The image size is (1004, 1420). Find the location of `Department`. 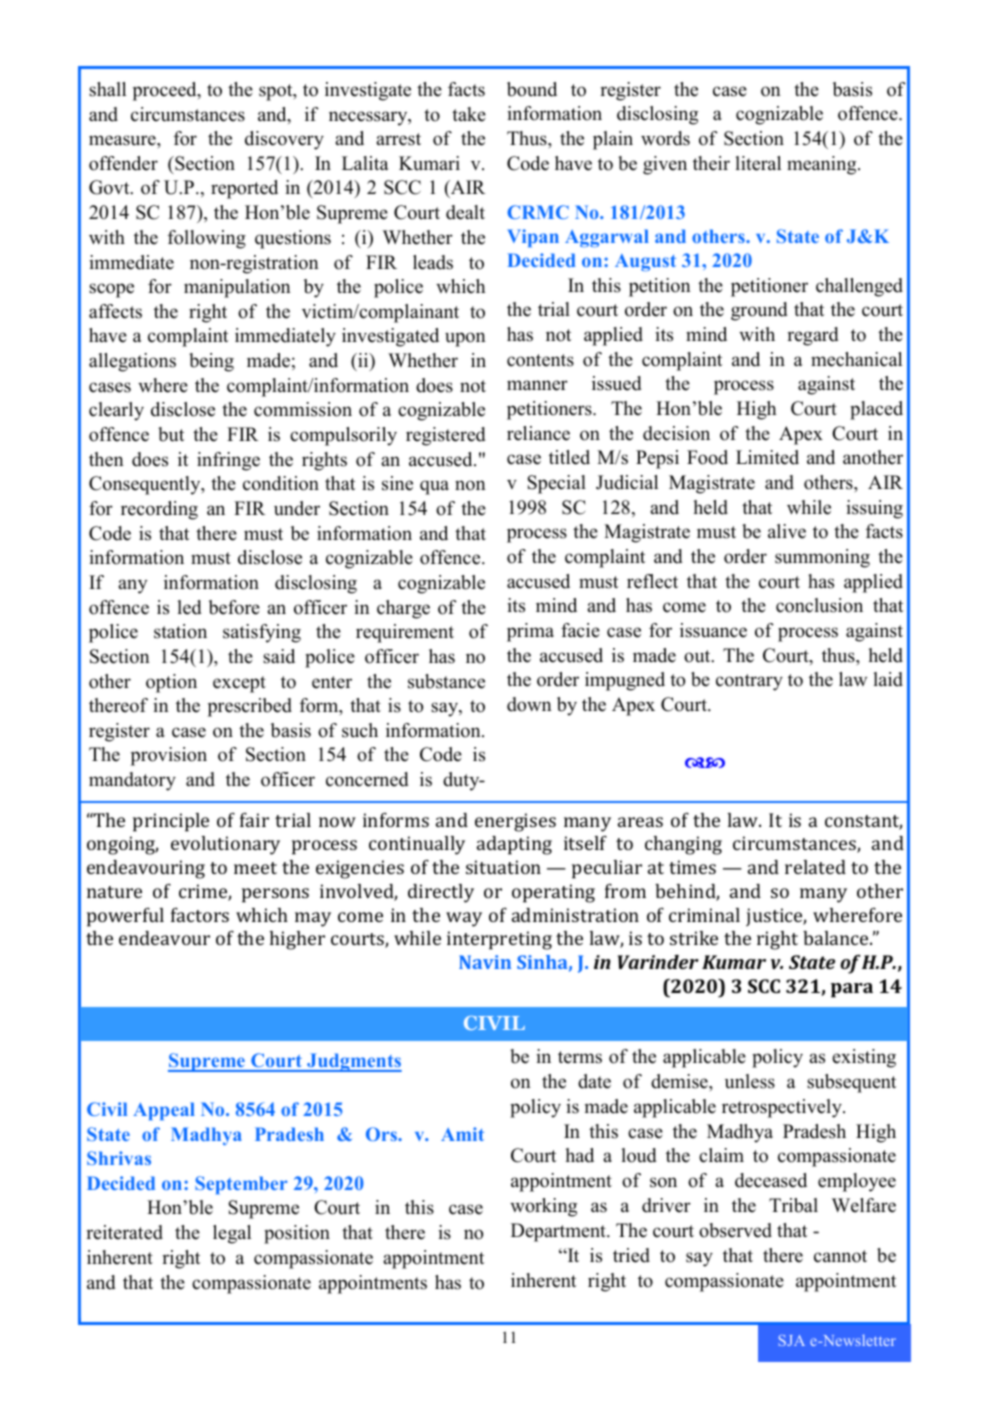

Department is located at coordinates (559, 1232).
